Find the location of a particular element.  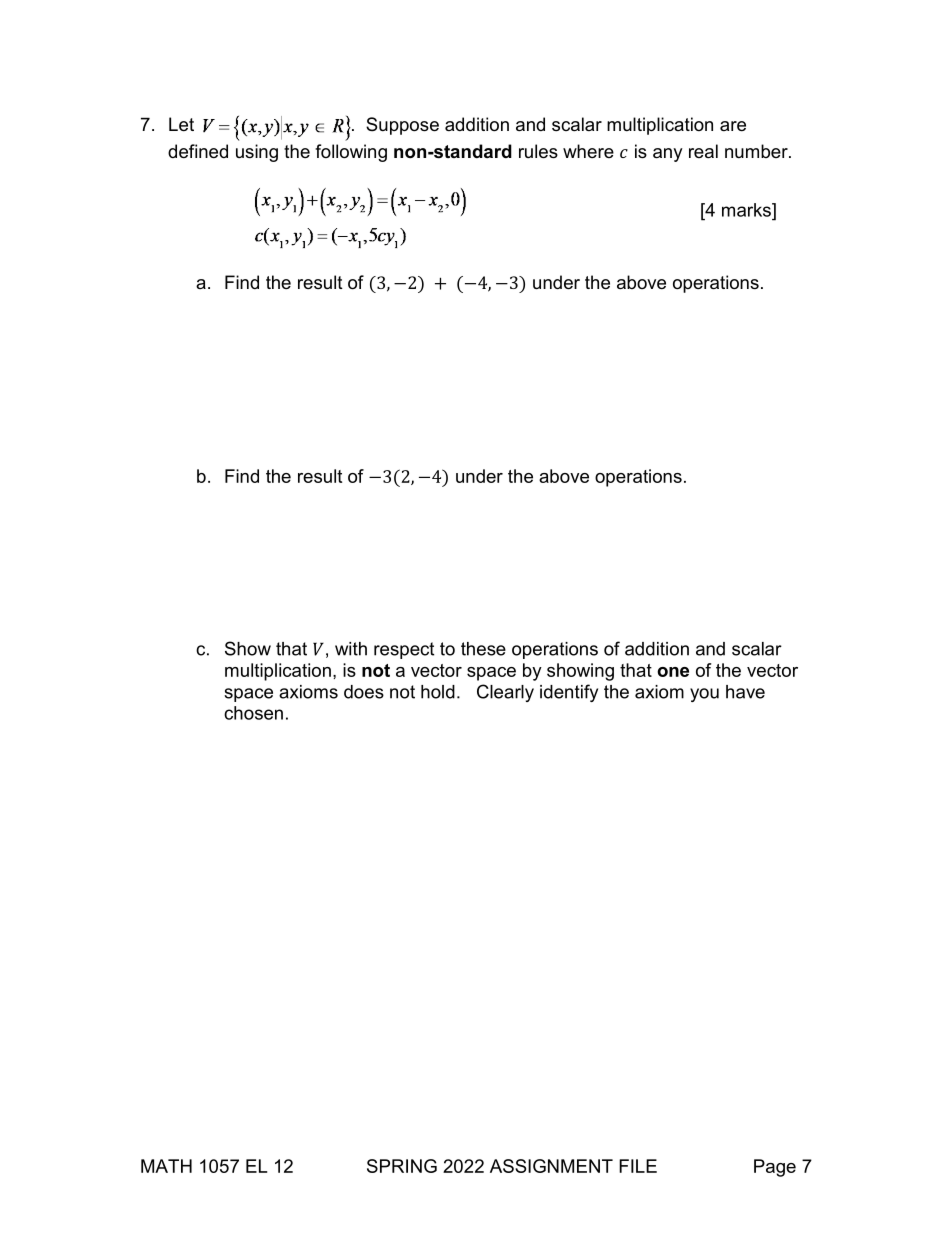

SPRING is located at coordinates (402, 1166).
